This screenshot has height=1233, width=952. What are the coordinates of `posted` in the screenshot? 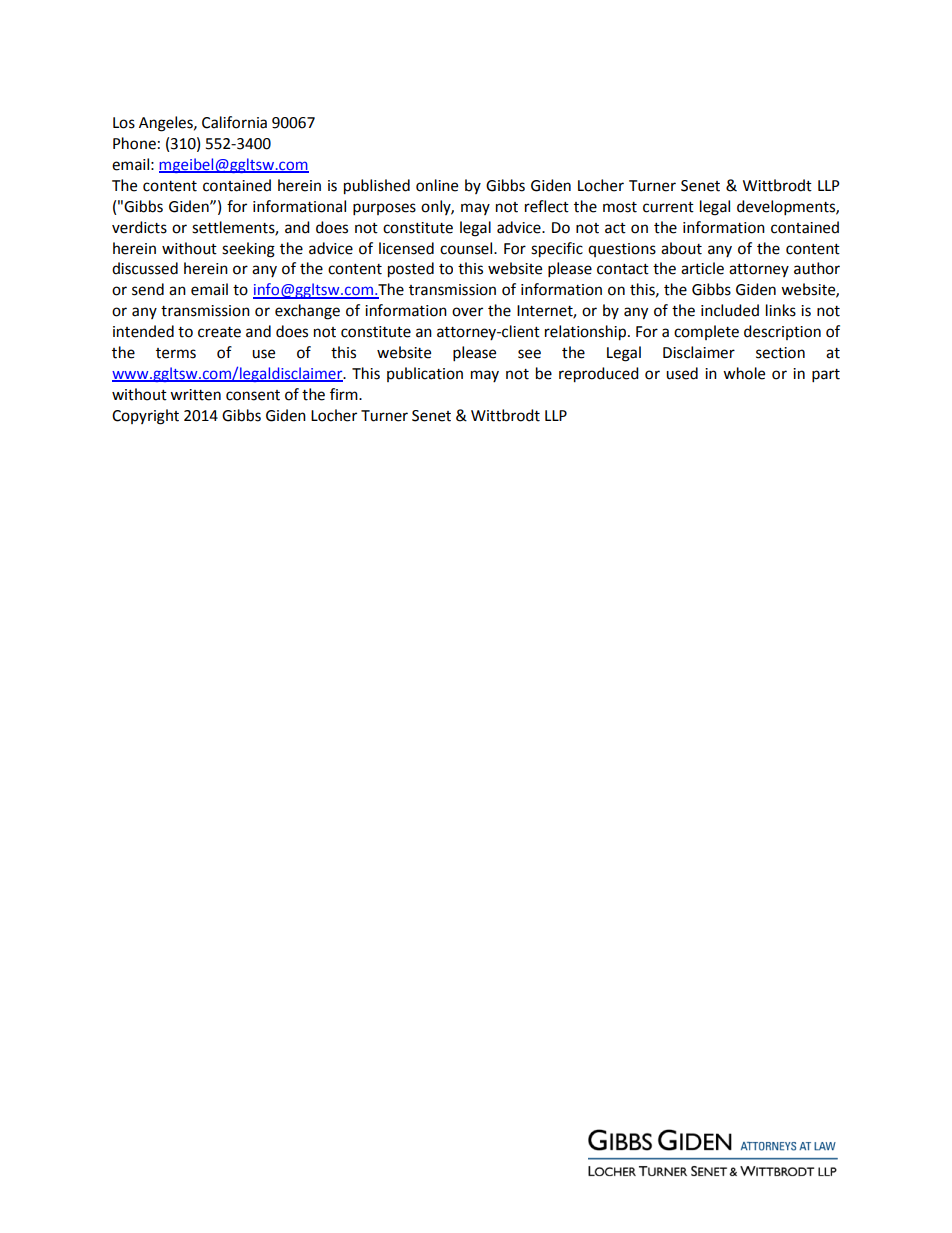 It's located at (411, 270).
